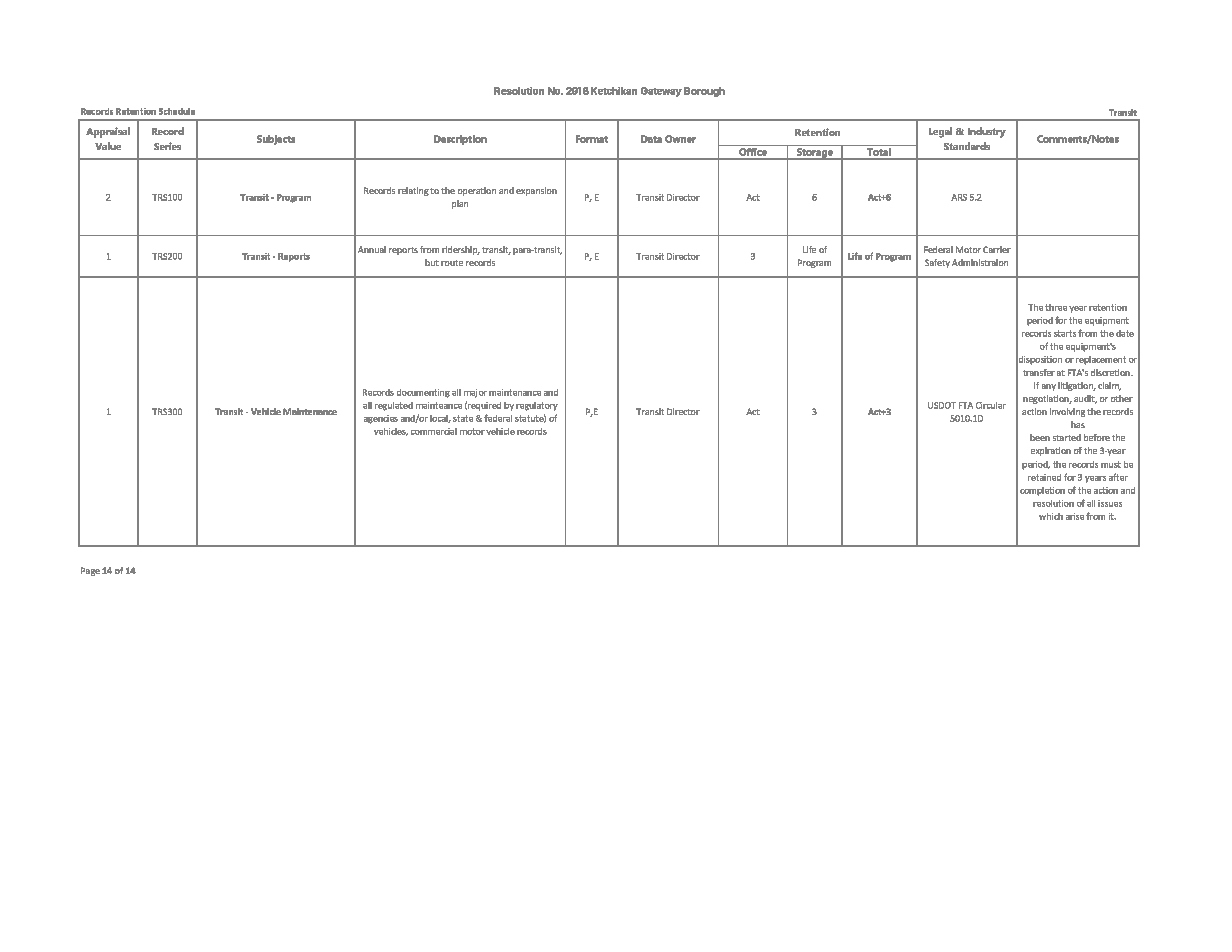  I want to click on Gateway, so click(661, 92).
